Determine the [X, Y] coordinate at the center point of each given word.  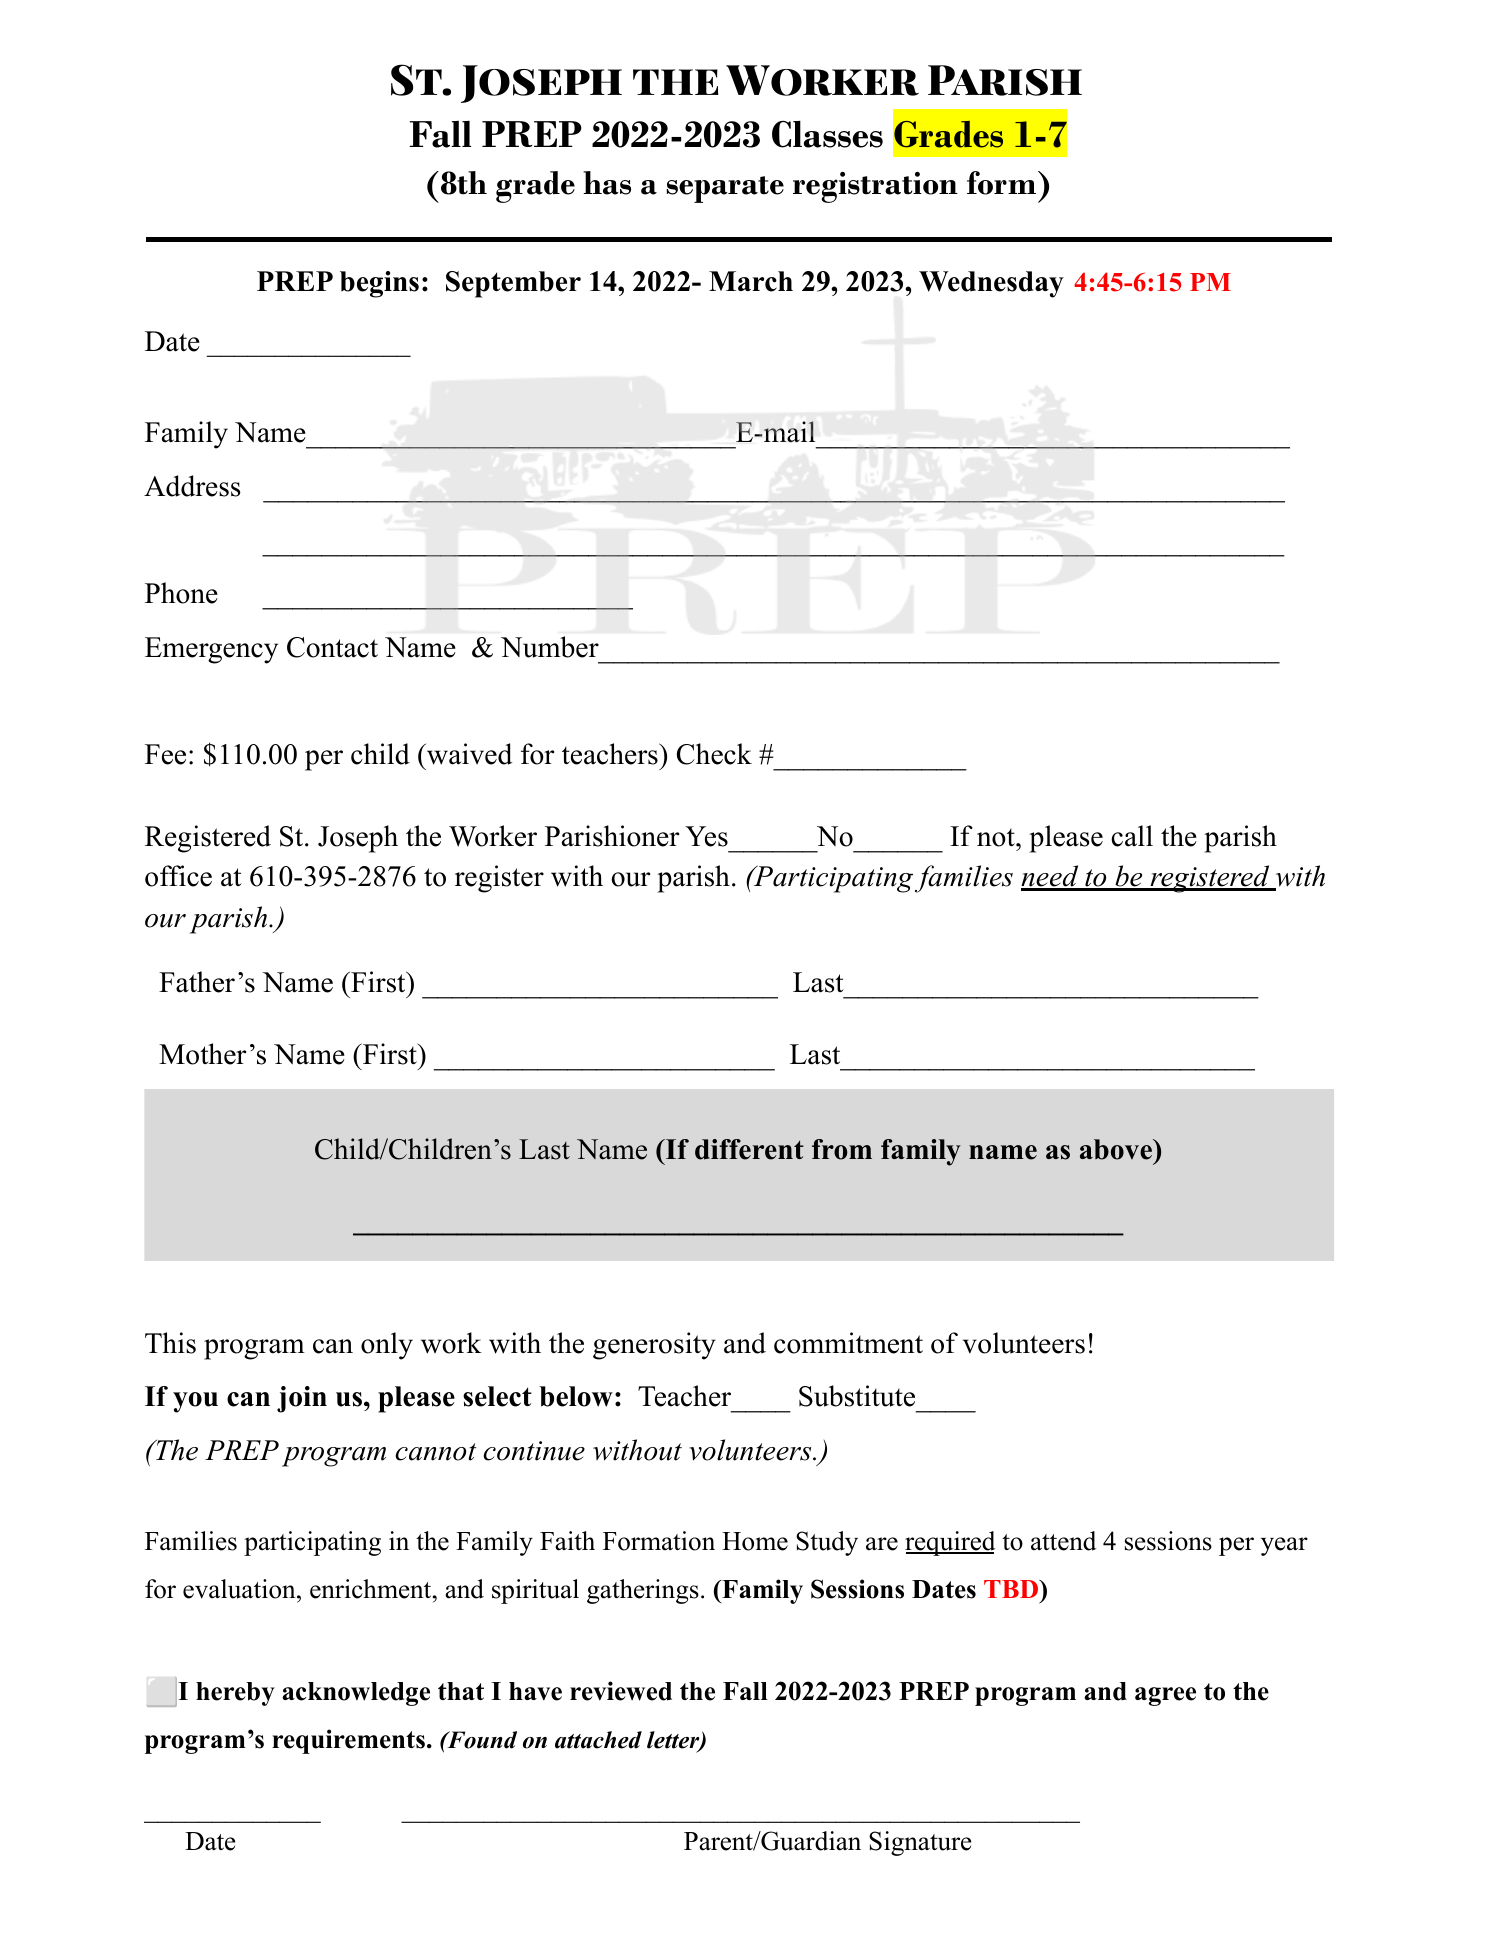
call [1132, 836]
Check [714, 754]
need [1051, 877]
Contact [332, 647]
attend [1063, 1541]
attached [598, 1740]
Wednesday [991, 284]
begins [379, 284]
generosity [654, 1346]
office [178, 876]
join [302, 1399]
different [749, 1149]
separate [725, 189]
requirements [348, 1741]
